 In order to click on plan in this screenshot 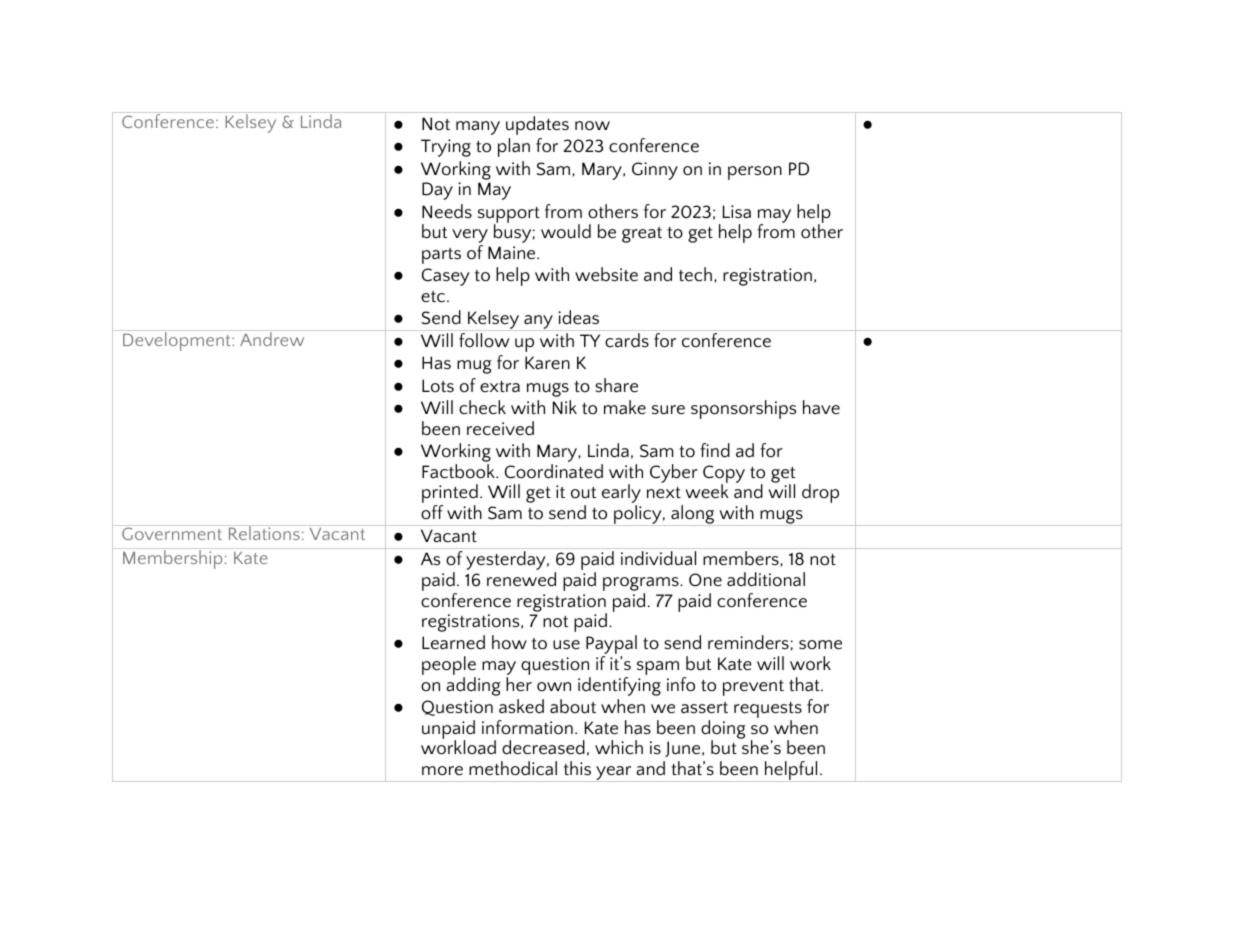, I will do `click(514, 147)`.
